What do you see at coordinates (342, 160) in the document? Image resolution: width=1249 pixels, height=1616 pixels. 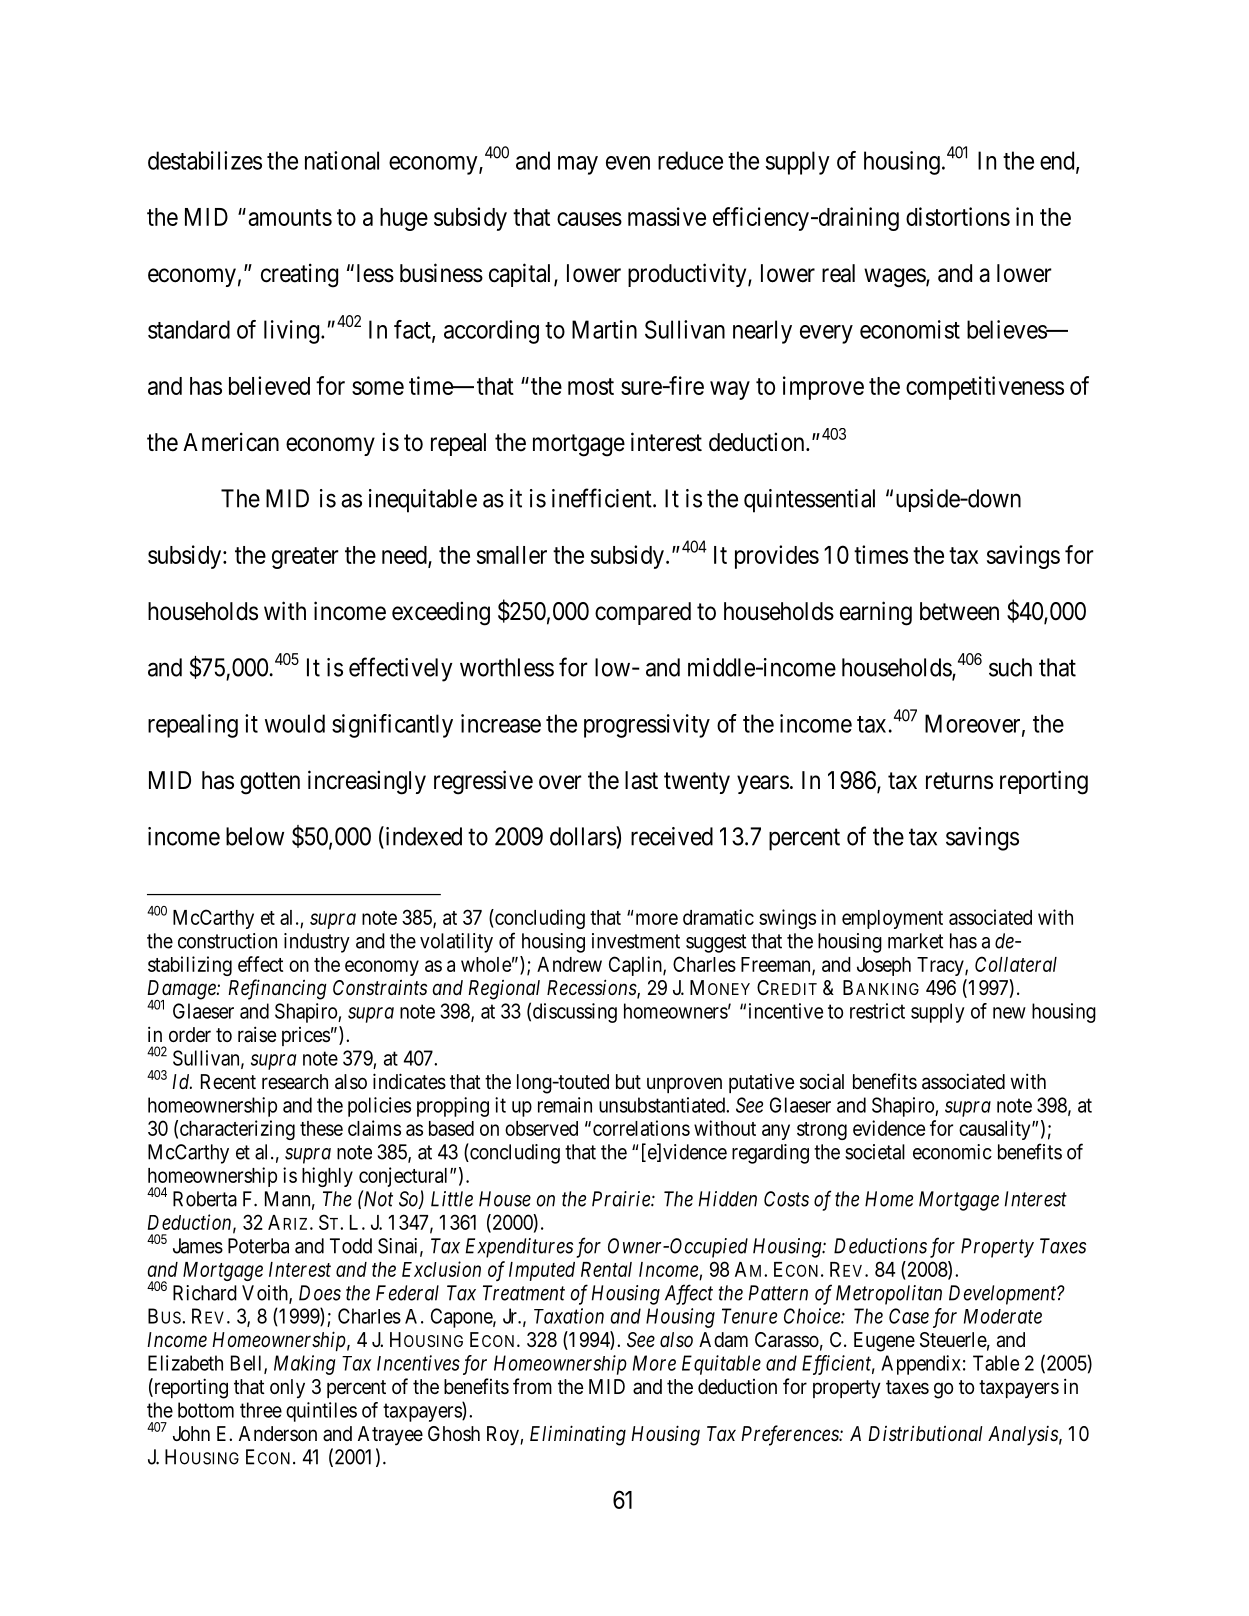 I see `national` at bounding box center [342, 160].
